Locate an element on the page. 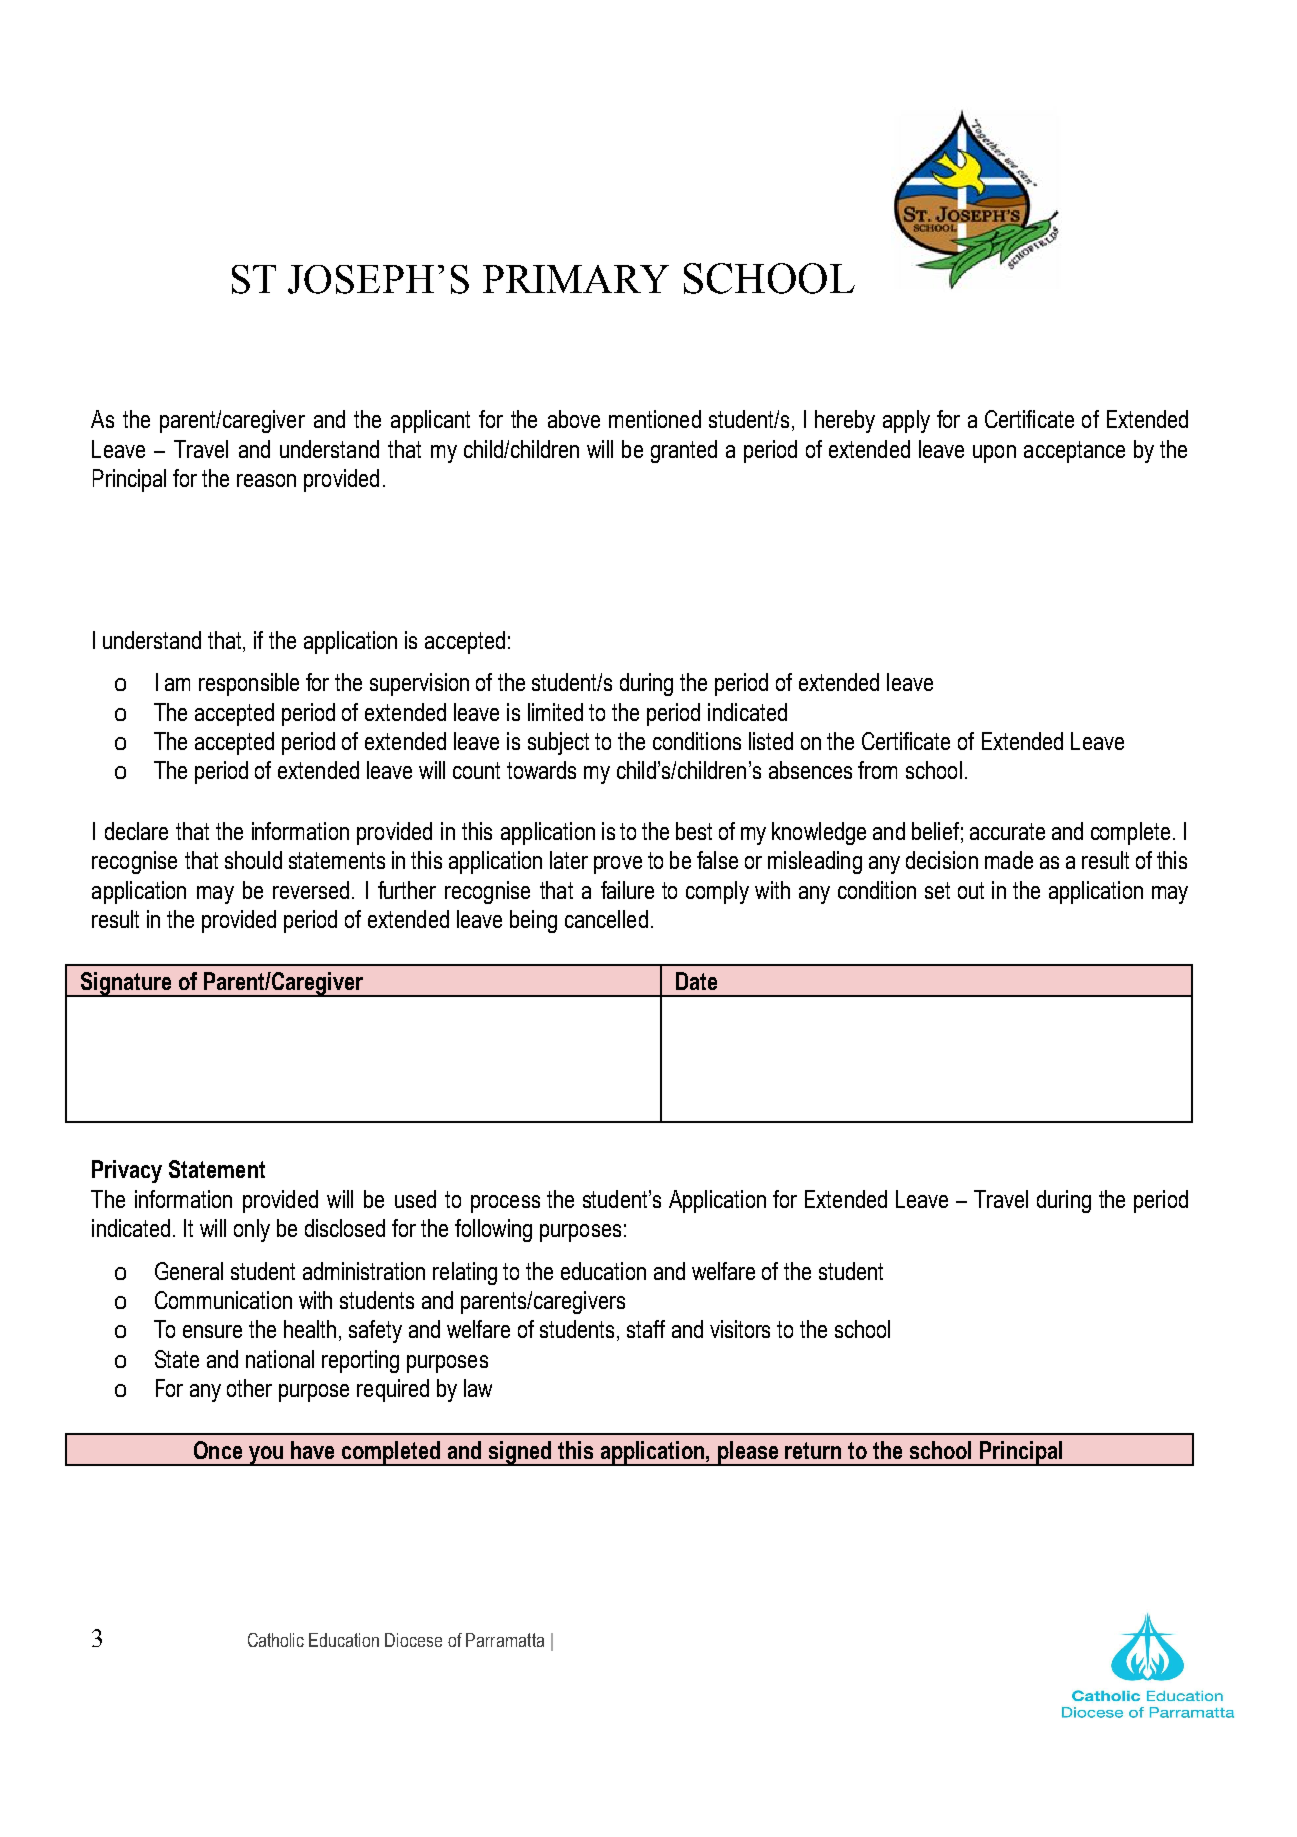 The image size is (1297, 1837). PRIMARY is located at coordinates (576, 279).
